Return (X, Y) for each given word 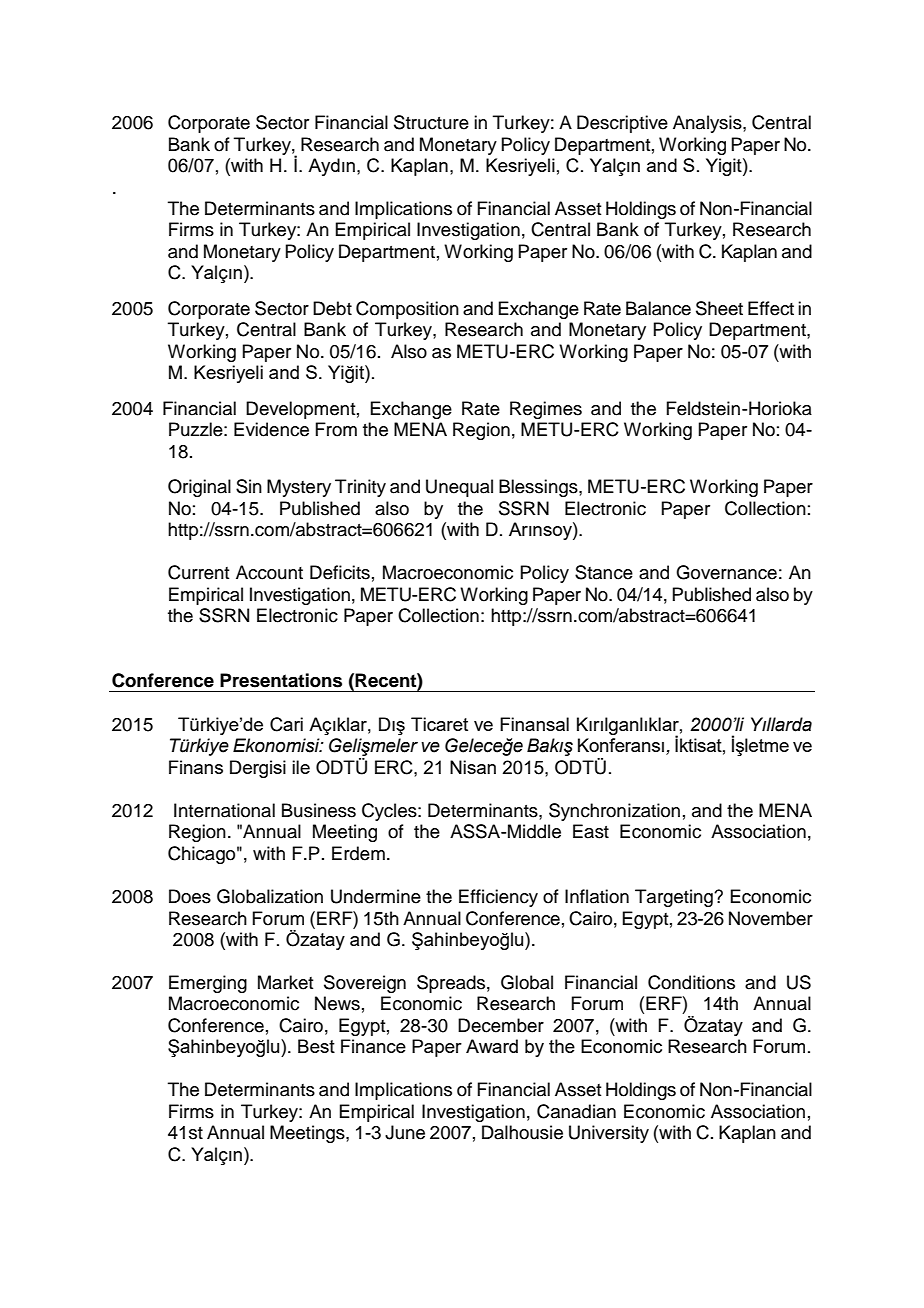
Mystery (299, 488)
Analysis (708, 124)
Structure (431, 122)
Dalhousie (522, 1132)
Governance (726, 572)
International (224, 810)
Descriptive (622, 124)
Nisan (473, 767)
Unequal (459, 488)
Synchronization (614, 812)
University (609, 1134)
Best (316, 1046)
